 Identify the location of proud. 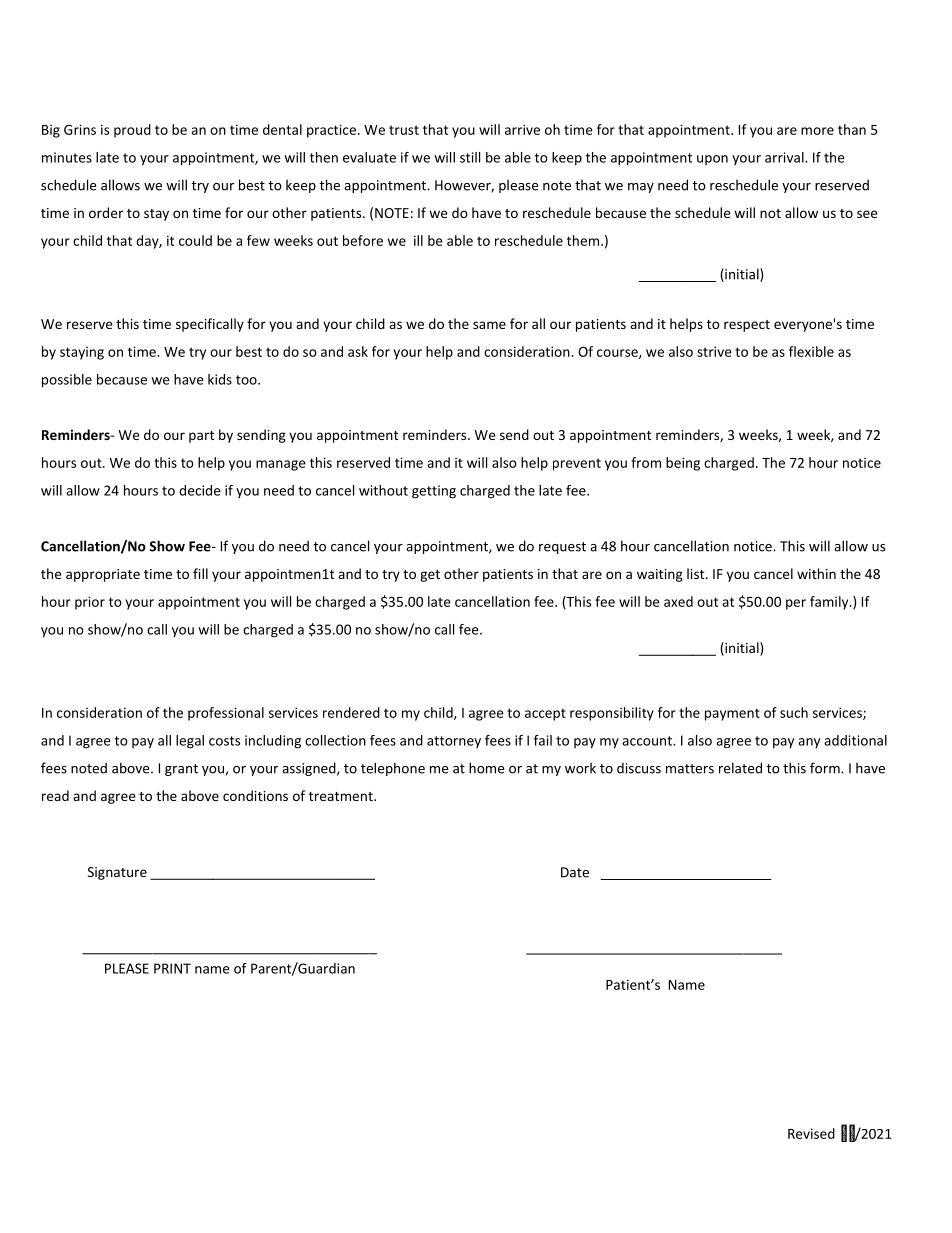
(132, 131).
